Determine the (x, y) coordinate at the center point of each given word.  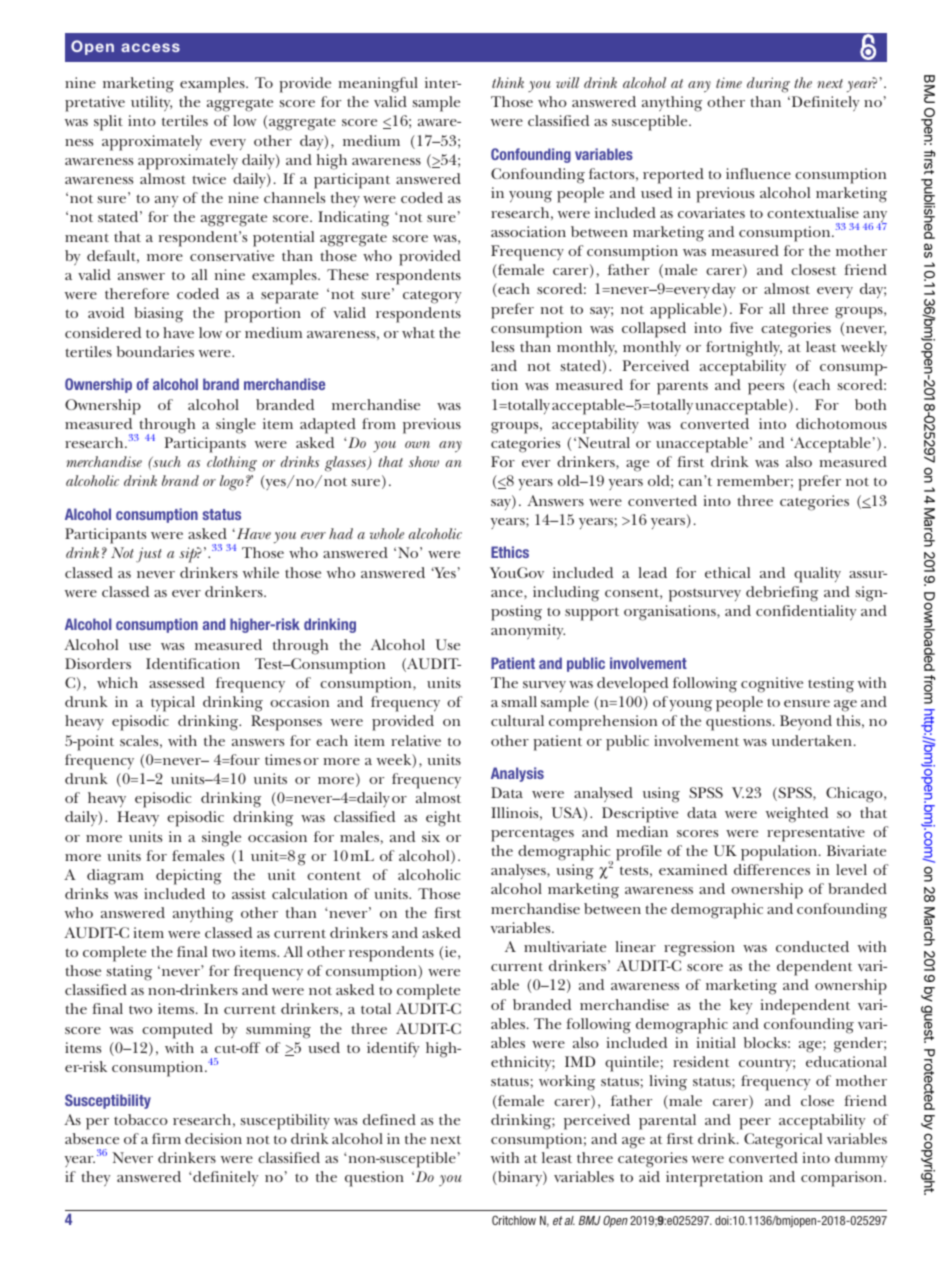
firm (166, 1138)
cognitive (772, 685)
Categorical (783, 1141)
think (508, 82)
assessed (177, 682)
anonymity (528, 631)
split (108, 123)
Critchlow (514, 1220)
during (768, 85)
